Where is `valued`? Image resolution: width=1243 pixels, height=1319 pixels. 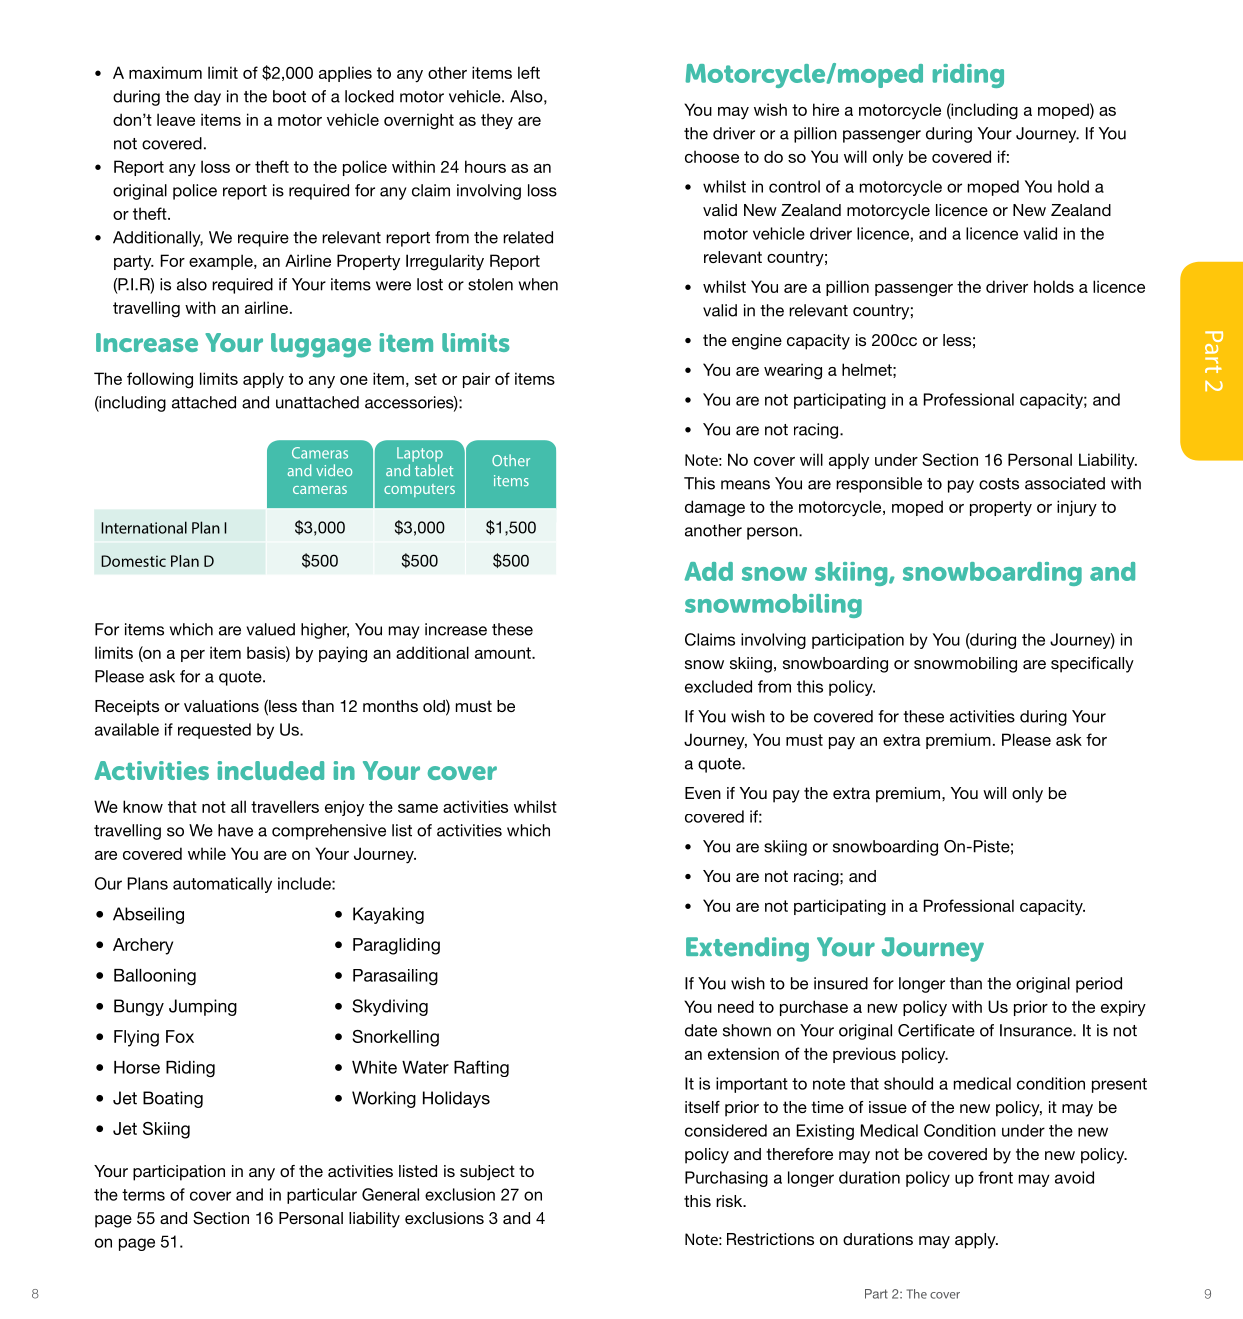 valued is located at coordinates (270, 629).
